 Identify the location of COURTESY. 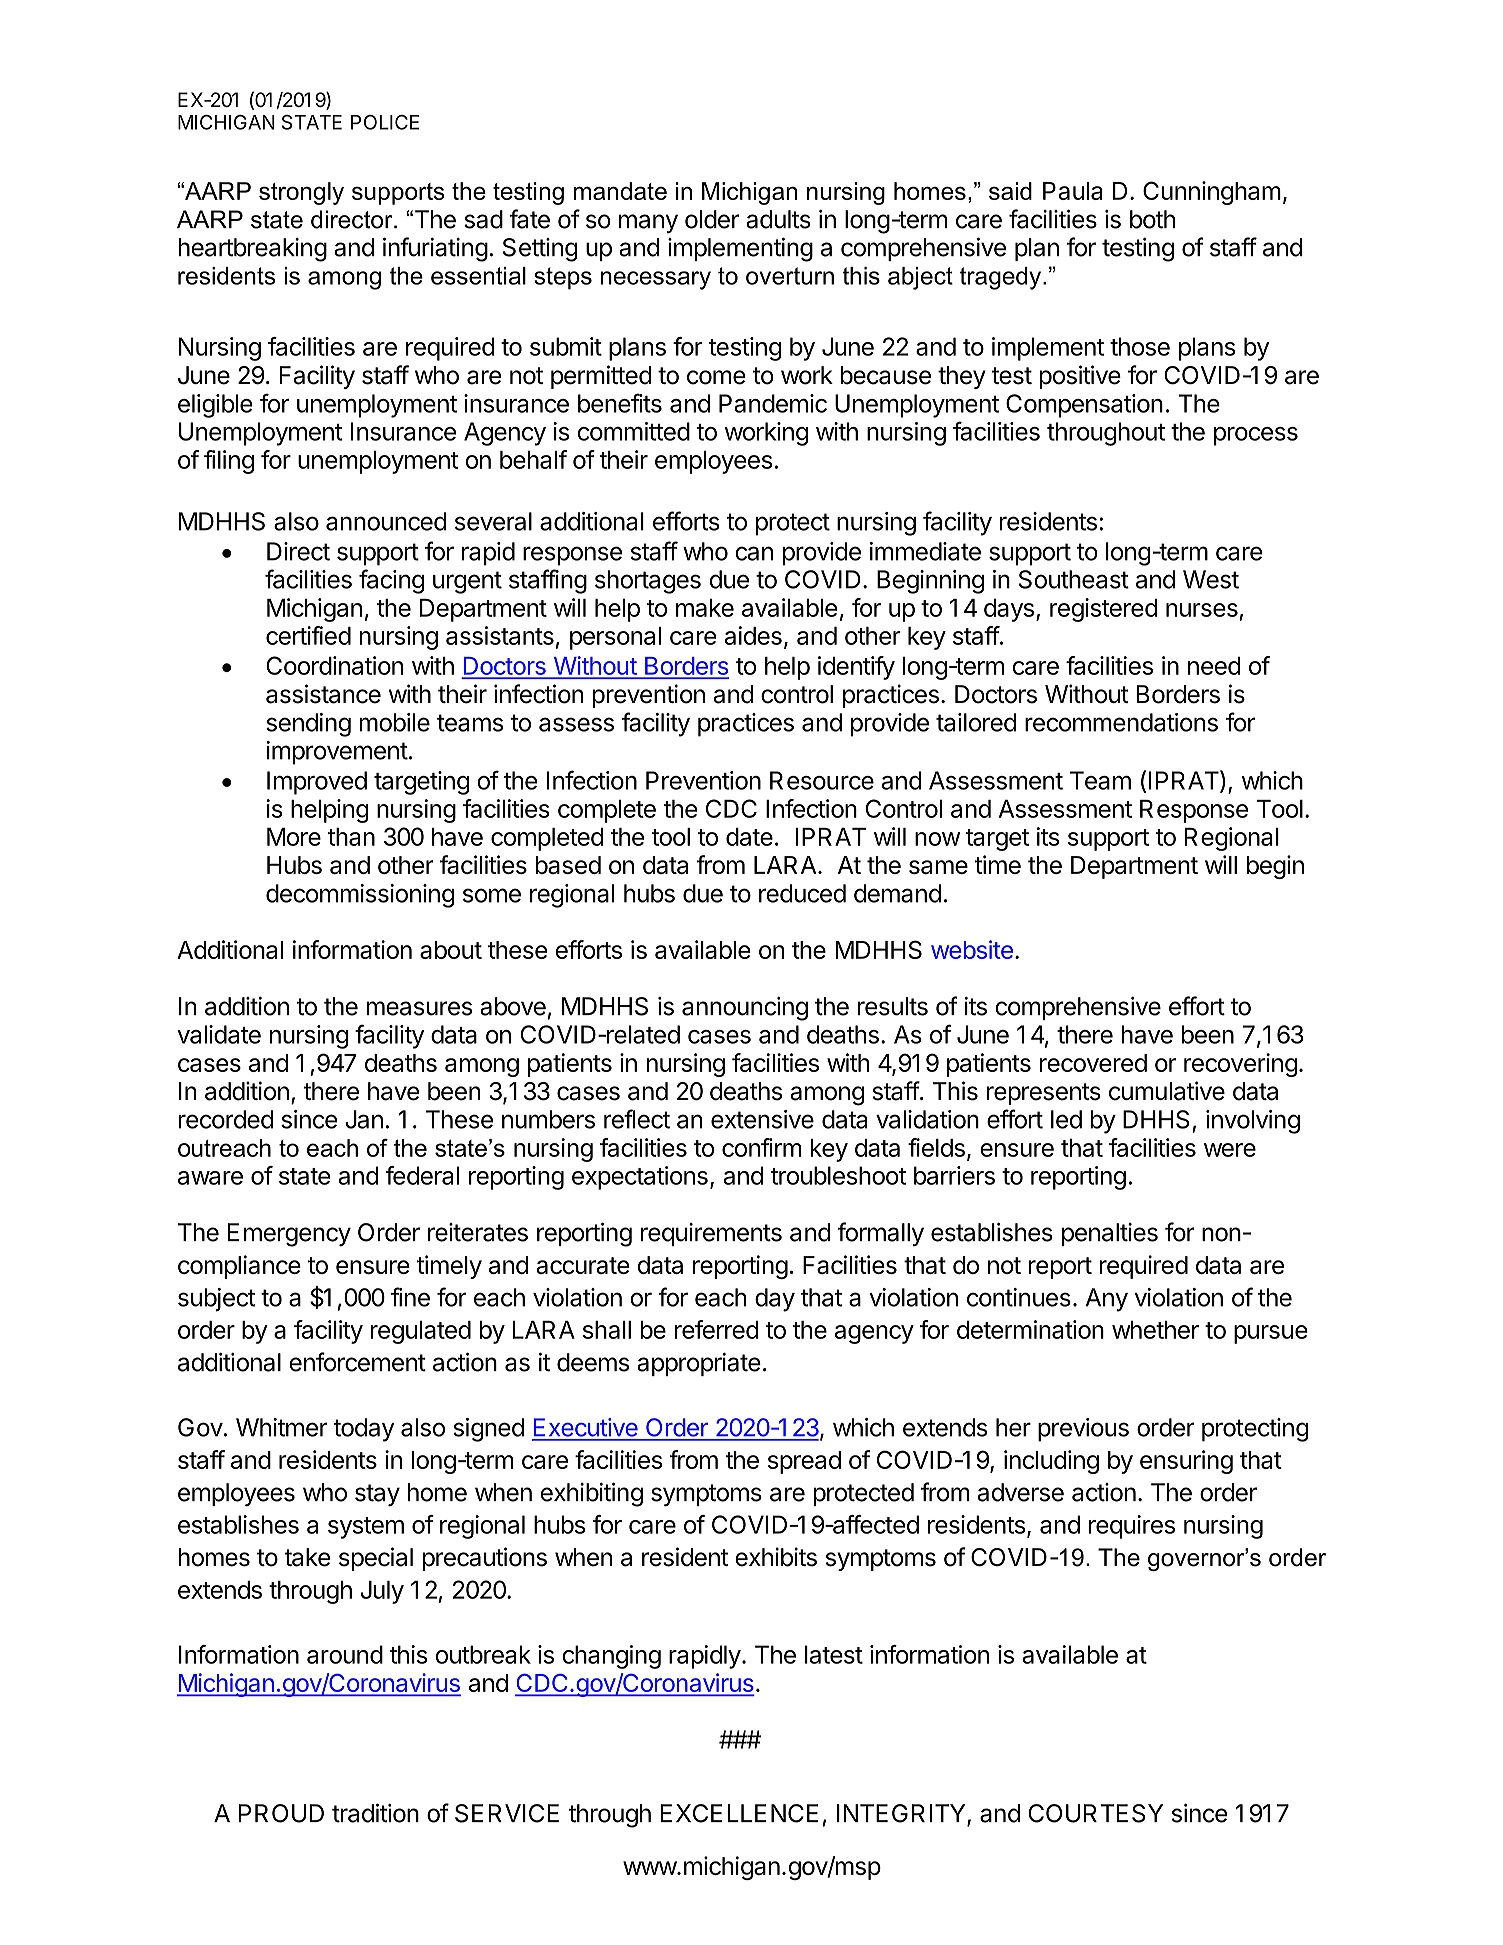
(1095, 1813).
